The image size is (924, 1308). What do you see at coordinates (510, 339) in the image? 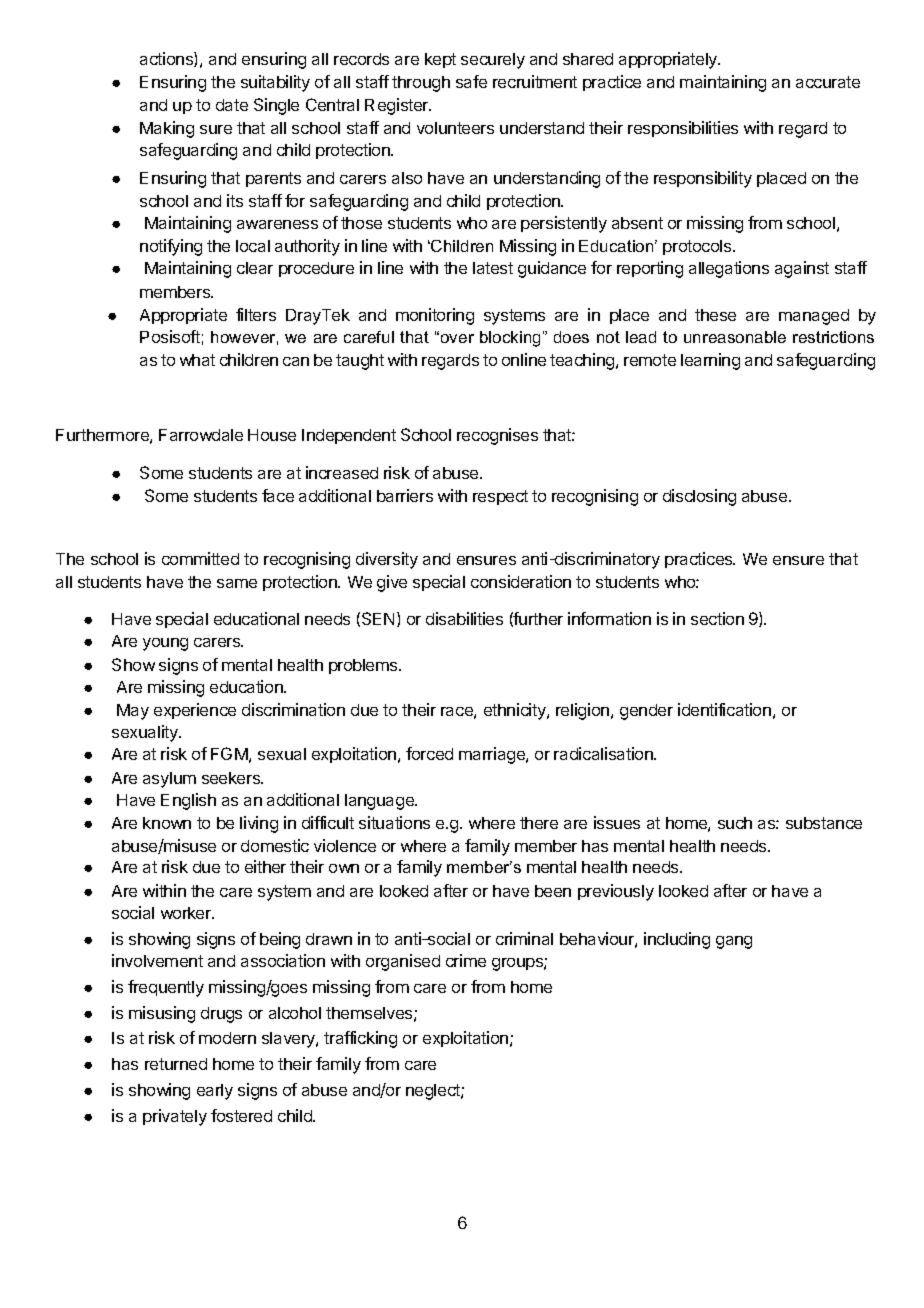
I see `blocking` at bounding box center [510, 339].
